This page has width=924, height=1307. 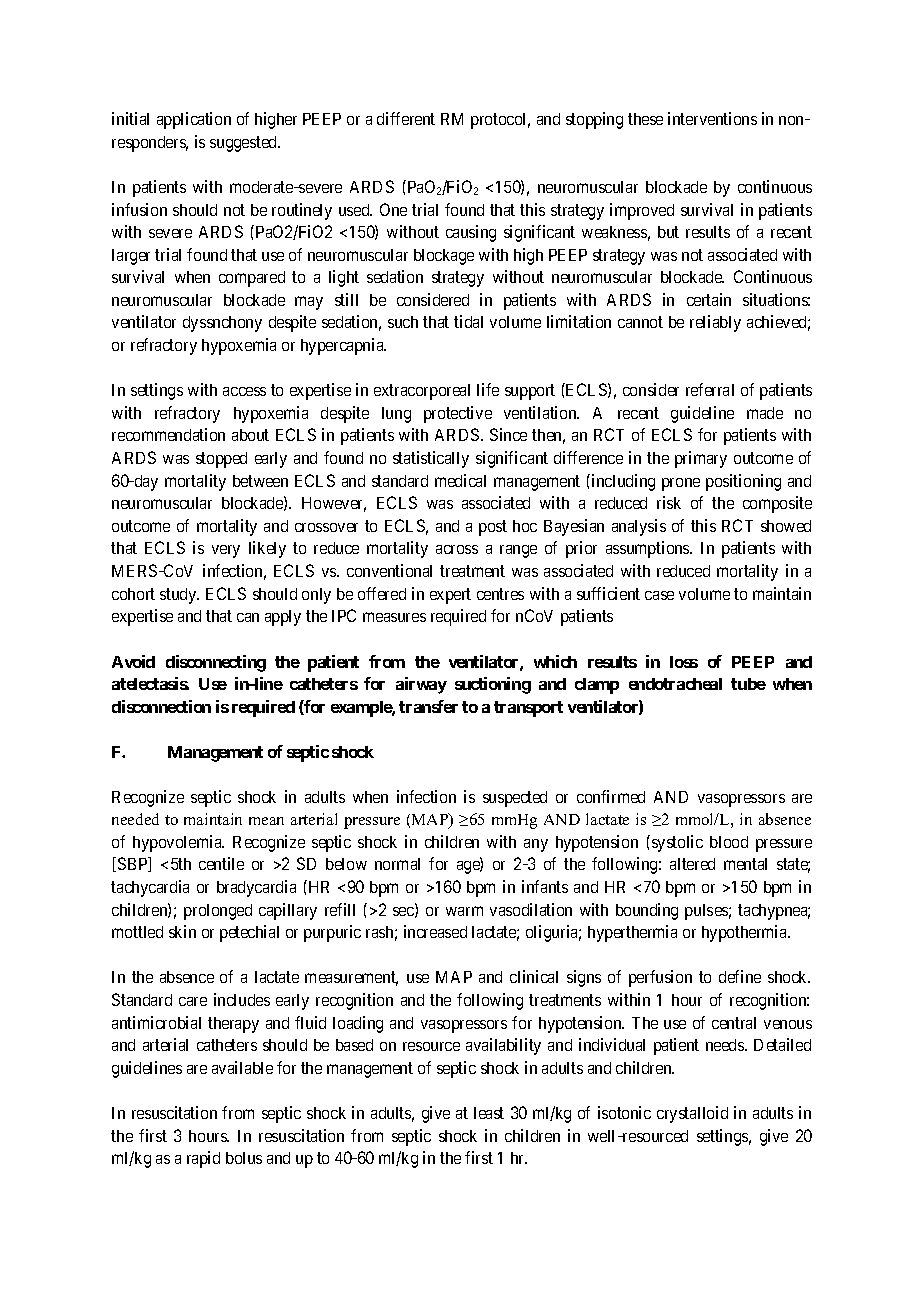 I want to click on interventions, so click(x=712, y=118).
